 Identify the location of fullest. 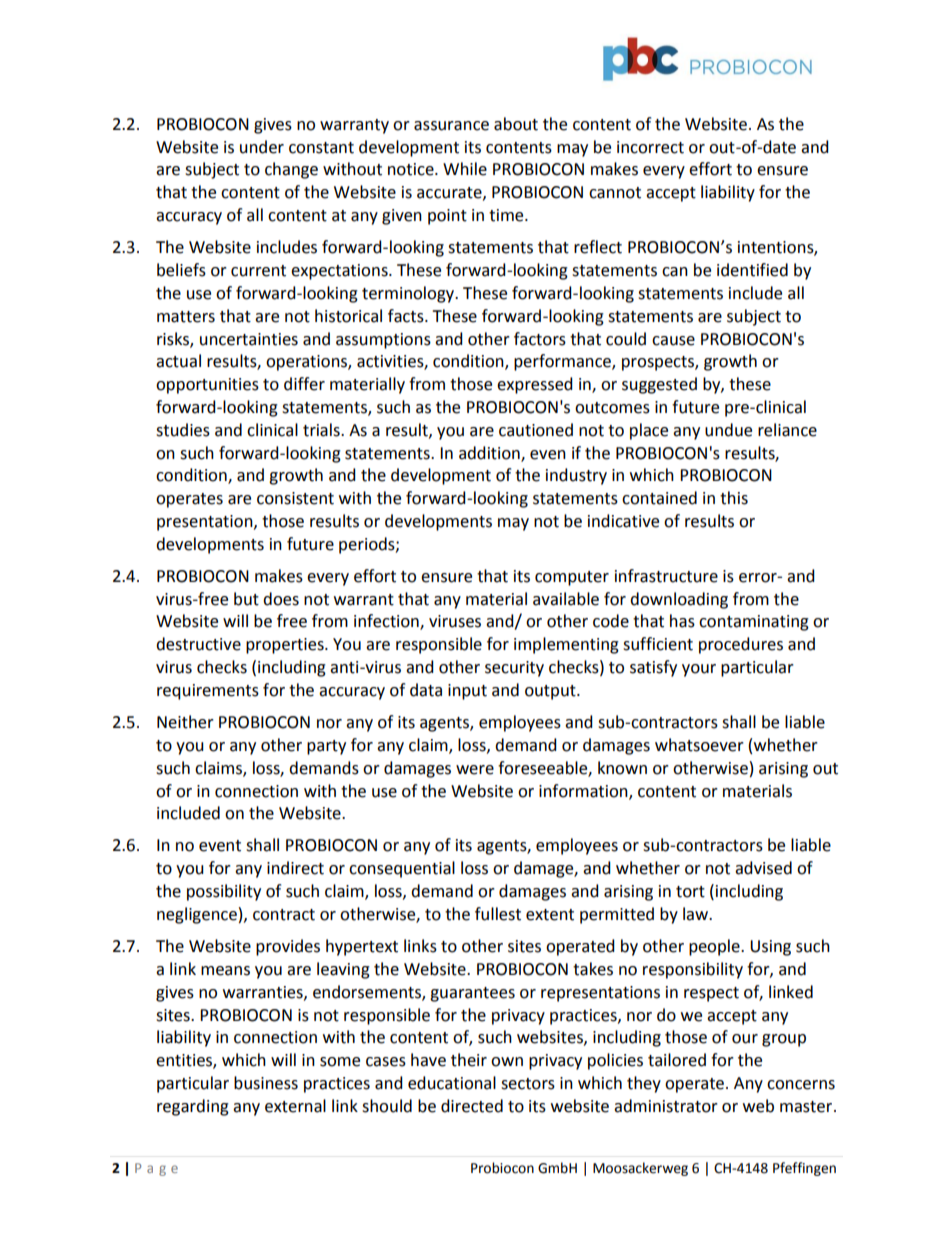
(498, 914).
